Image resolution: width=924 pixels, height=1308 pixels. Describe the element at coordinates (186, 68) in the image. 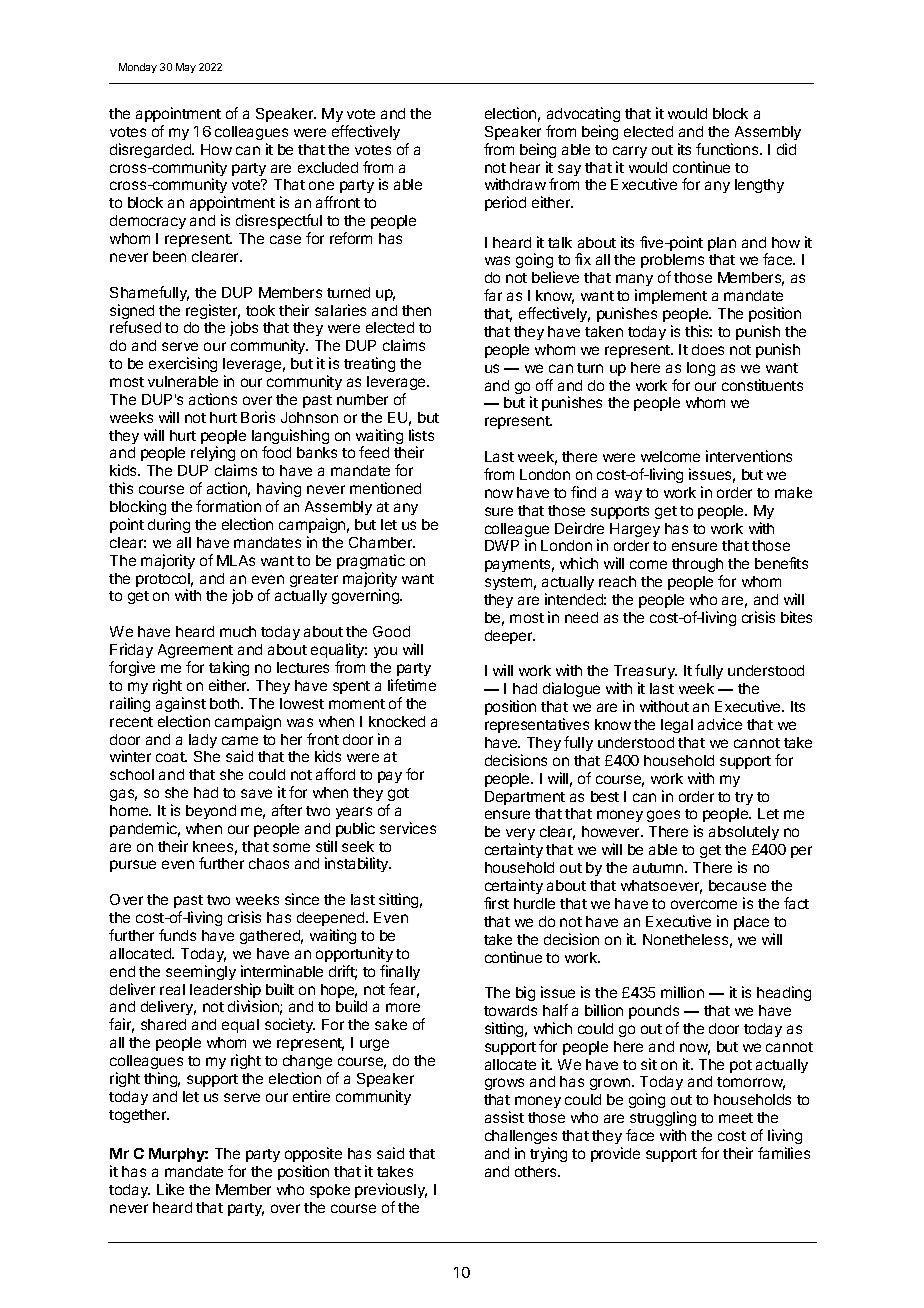

I see `May` at that location.
